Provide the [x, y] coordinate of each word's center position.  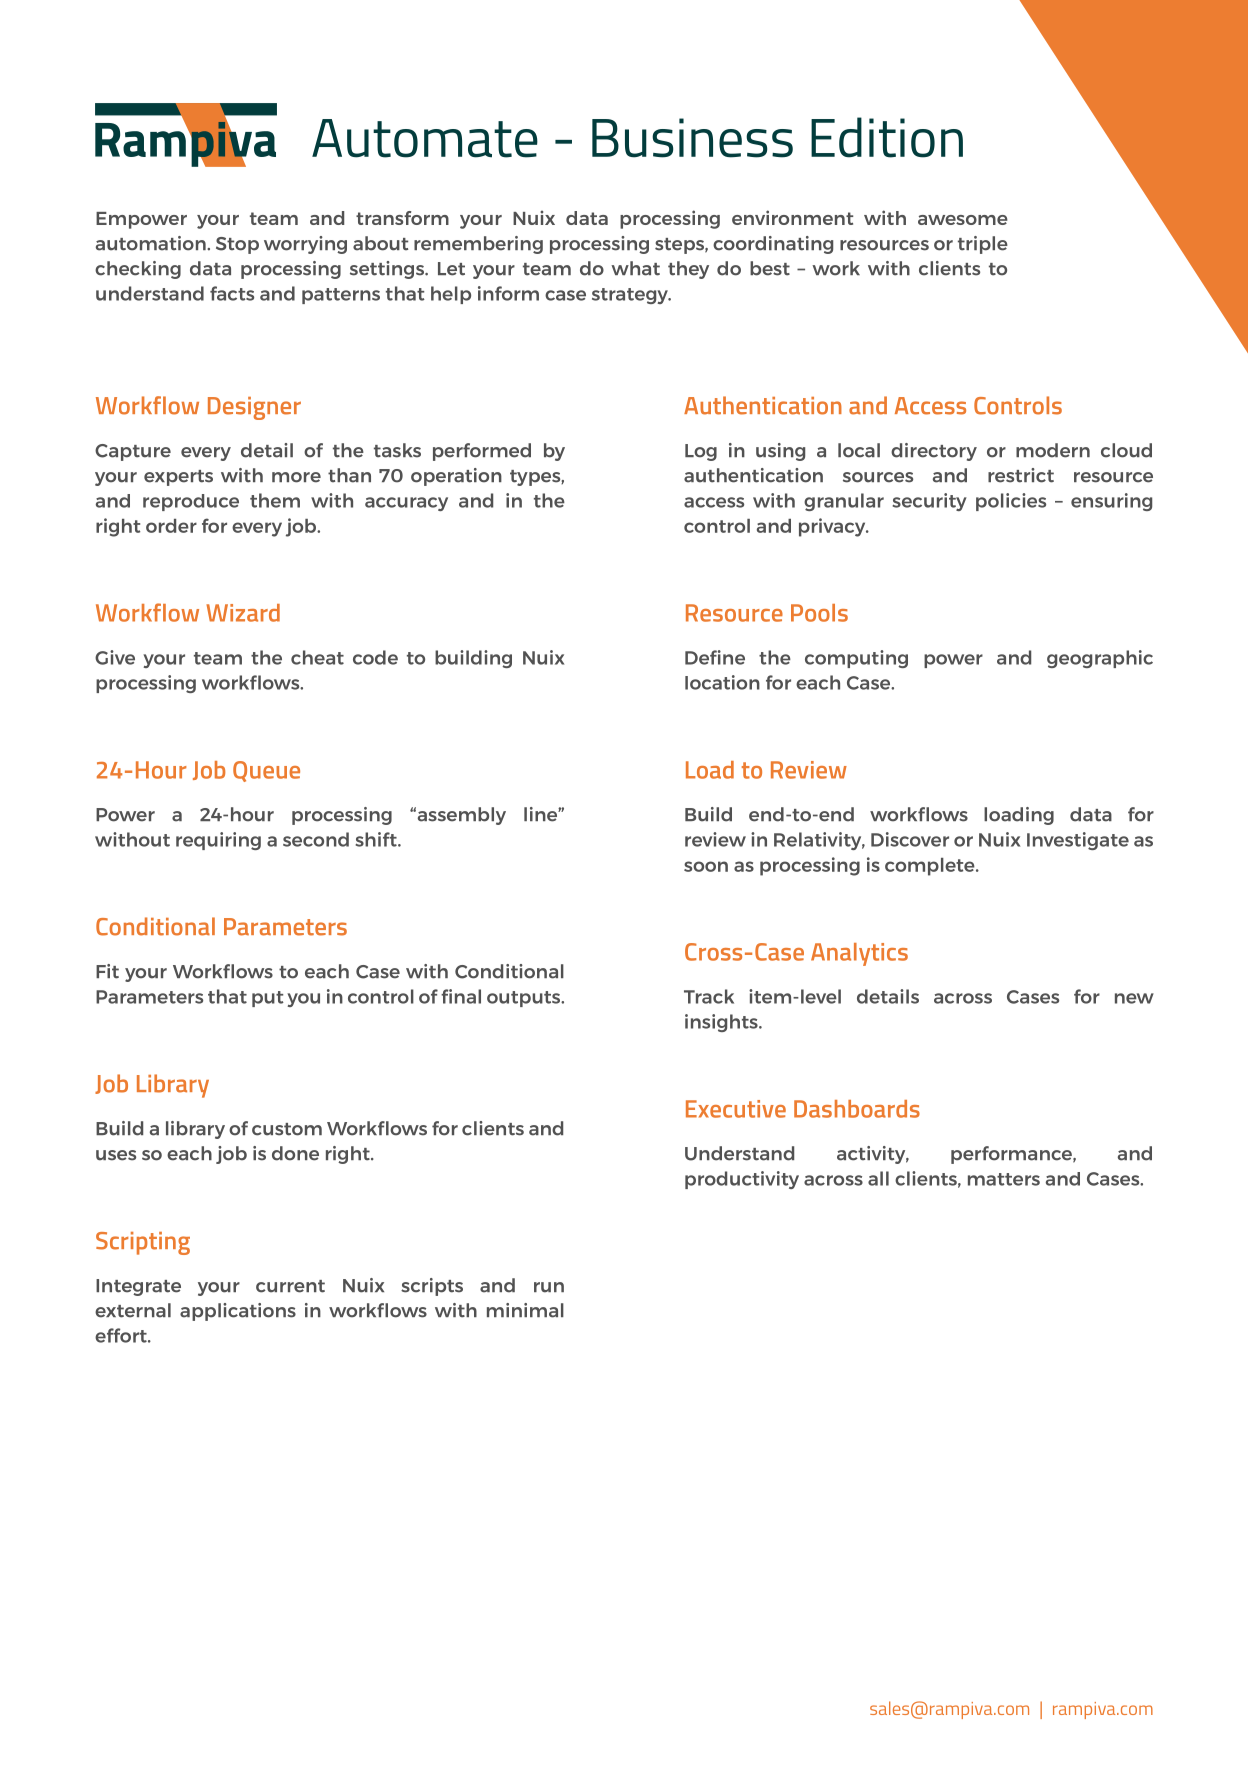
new [1134, 998]
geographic [1100, 659]
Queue [266, 771]
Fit [107, 971]
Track [709, 996]
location [722, 682]
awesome [963, 220]
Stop [237, 245]
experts [178, 478]
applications [238, 1312]
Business [692, 138]
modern [1053, 450]
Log [701, 452]
